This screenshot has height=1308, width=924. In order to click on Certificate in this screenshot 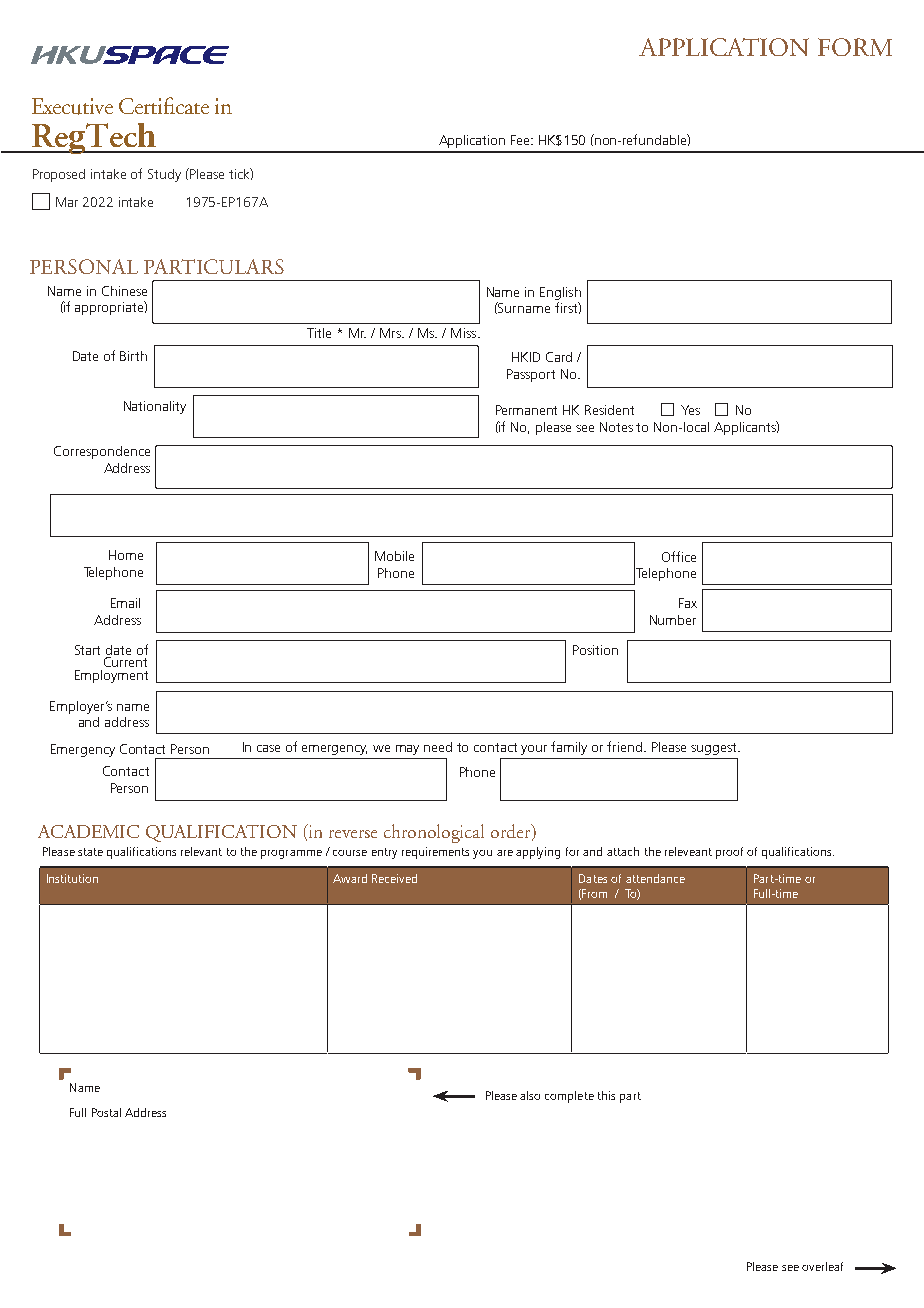, I will do `click(164, 105)`.
